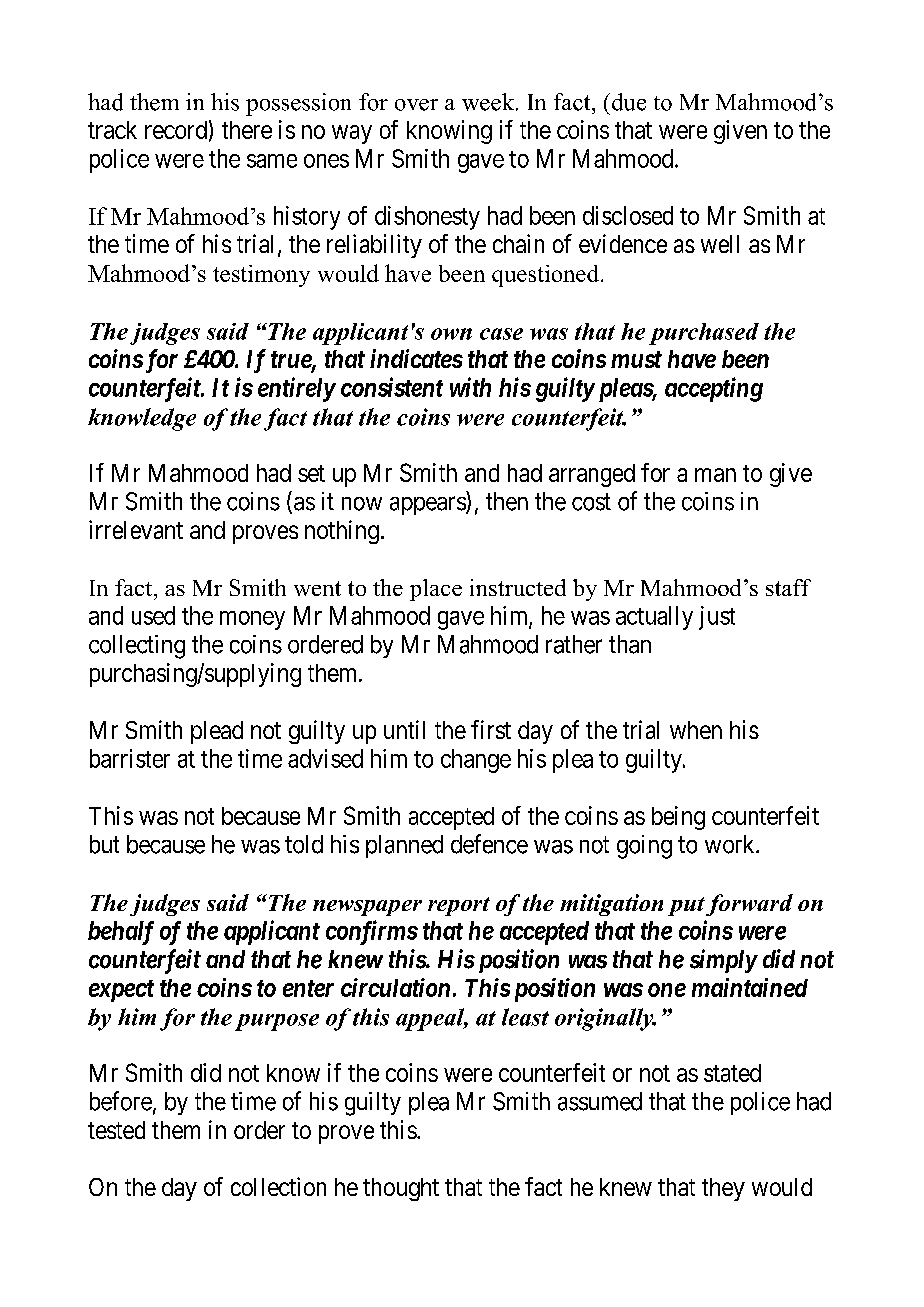 The image size is (924, 1307). I want to click on being, so click(678, 818).
